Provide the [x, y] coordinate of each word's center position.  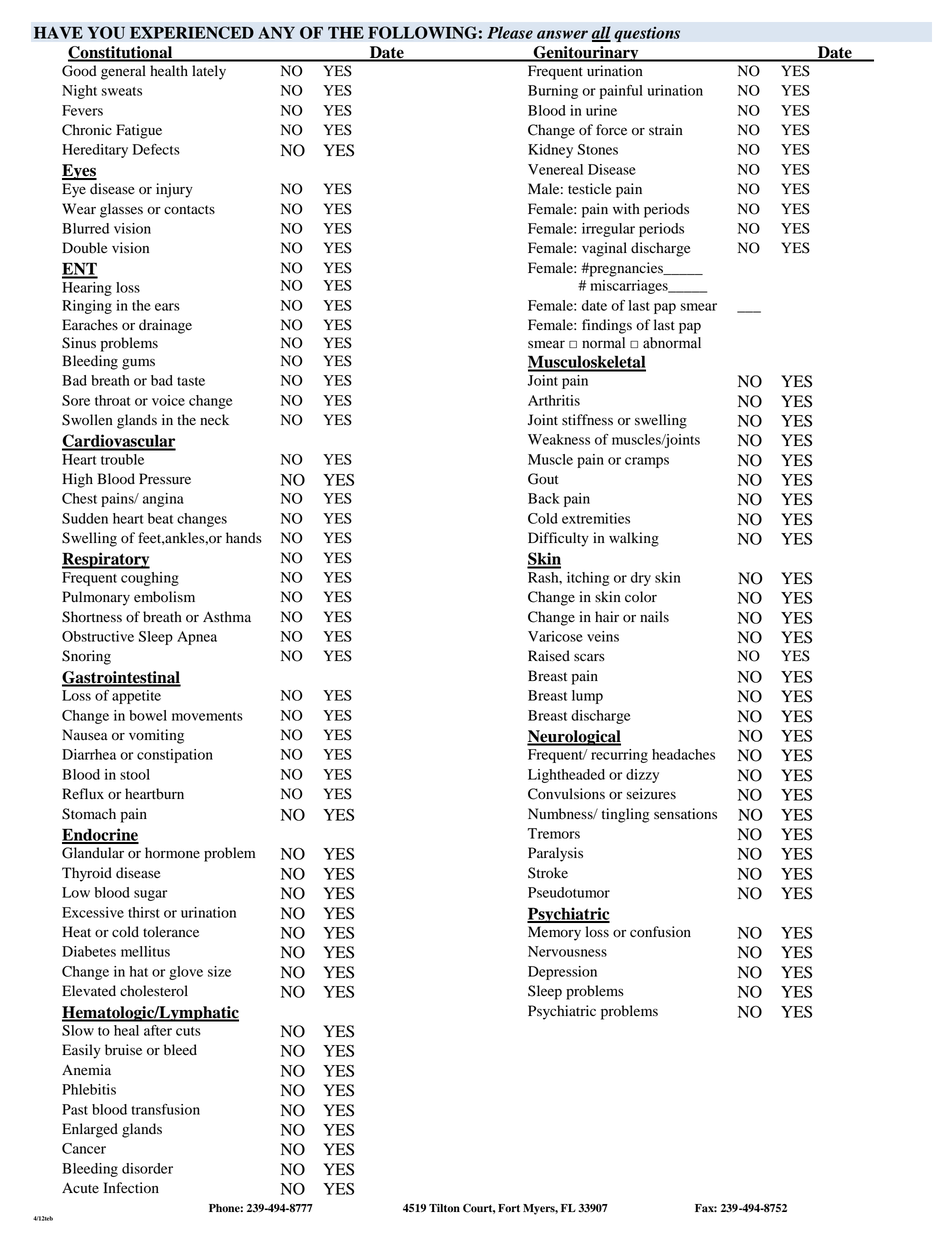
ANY [276, 32]
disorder [147, 1168]
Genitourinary [586, 54]
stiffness [587, 419]
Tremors [554, 833]
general [123, 72]
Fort [509, 1208]
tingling [626, 815]
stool [135, 774]
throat [113, 400]
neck [214, 419]
